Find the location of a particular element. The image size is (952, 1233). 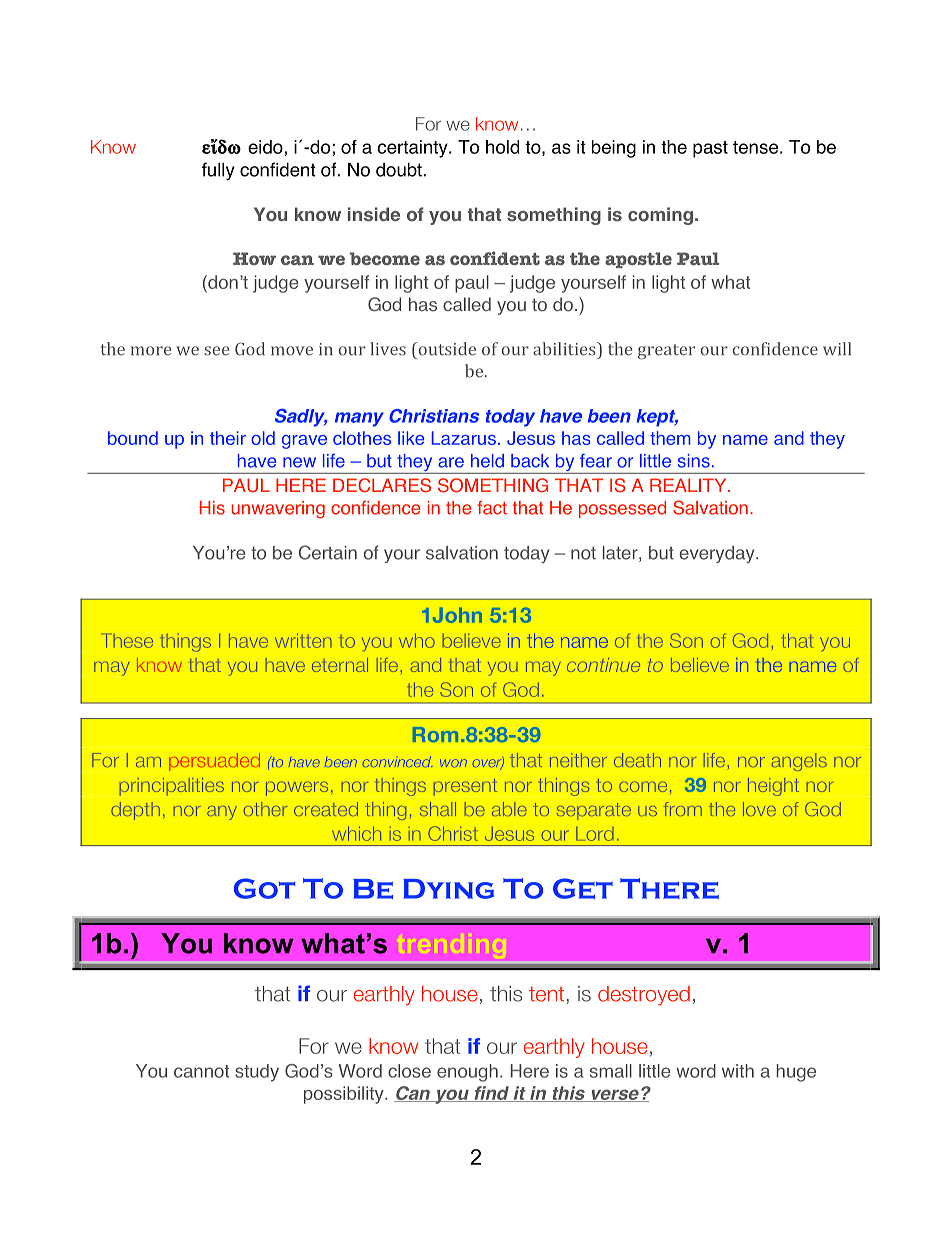

who is located at coordinates (417, 641).
